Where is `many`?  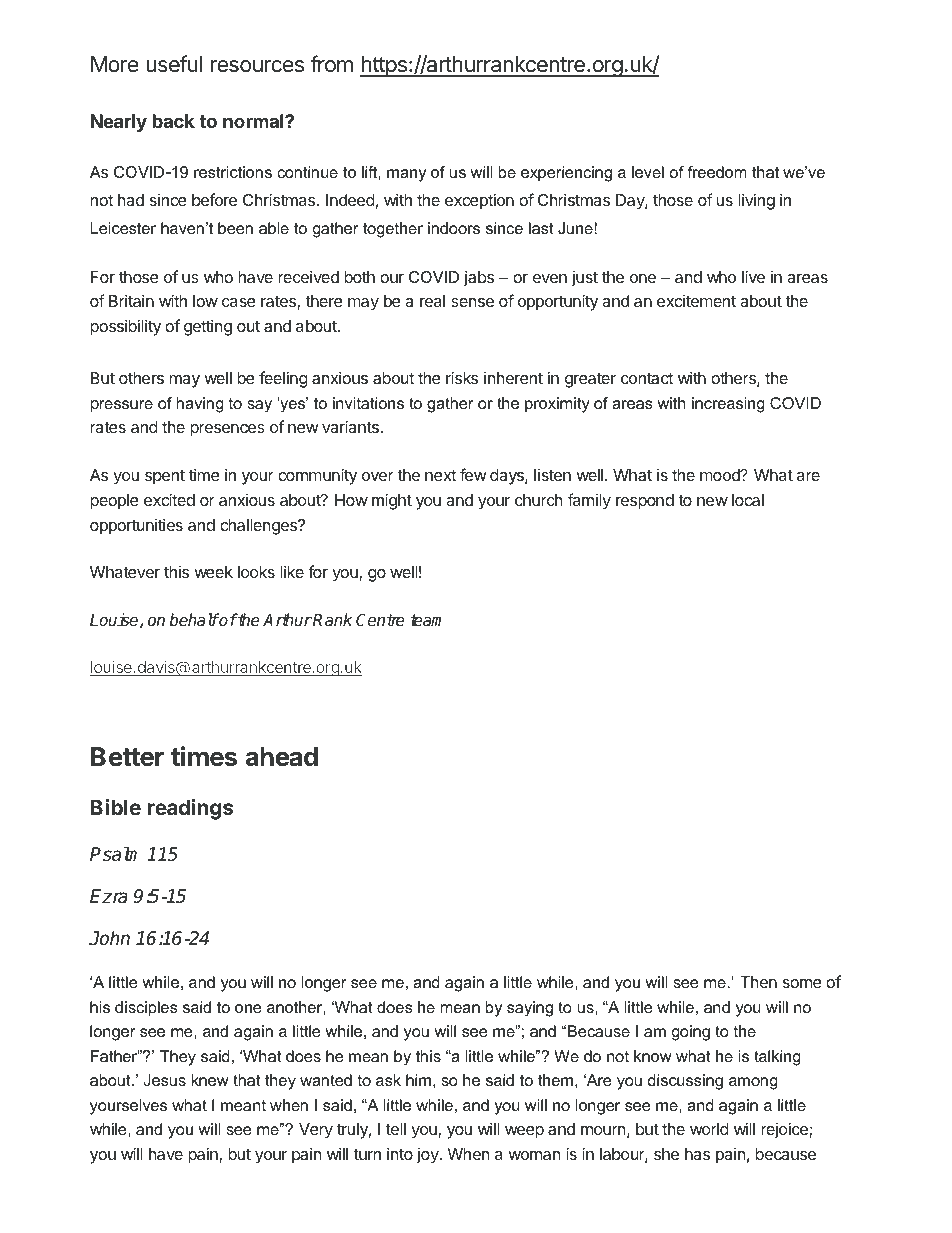
many is located at coordinates (406, 175).
